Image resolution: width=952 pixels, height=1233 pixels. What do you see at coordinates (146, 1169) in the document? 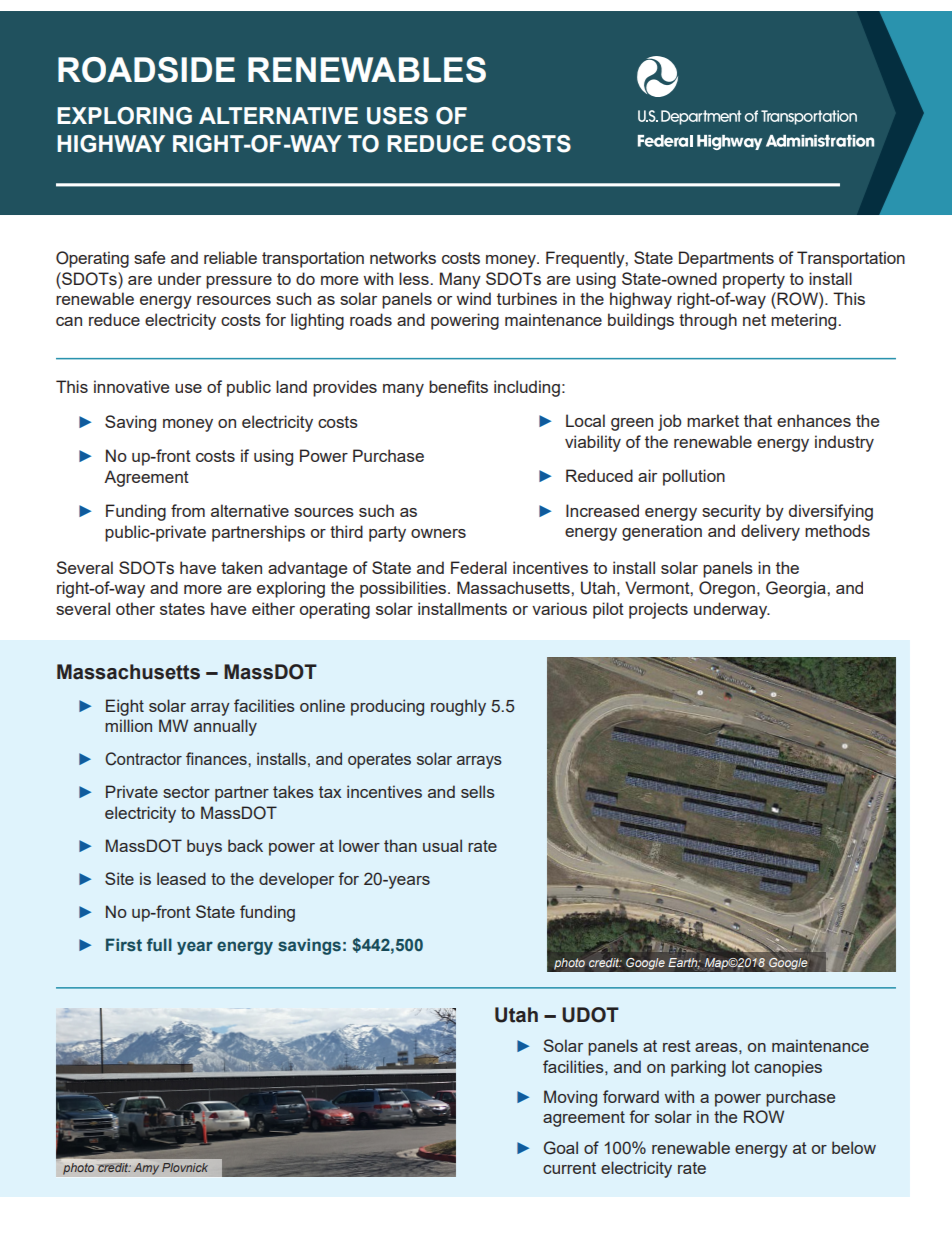
I see `Amy` at bounding box center [146, 1169].
